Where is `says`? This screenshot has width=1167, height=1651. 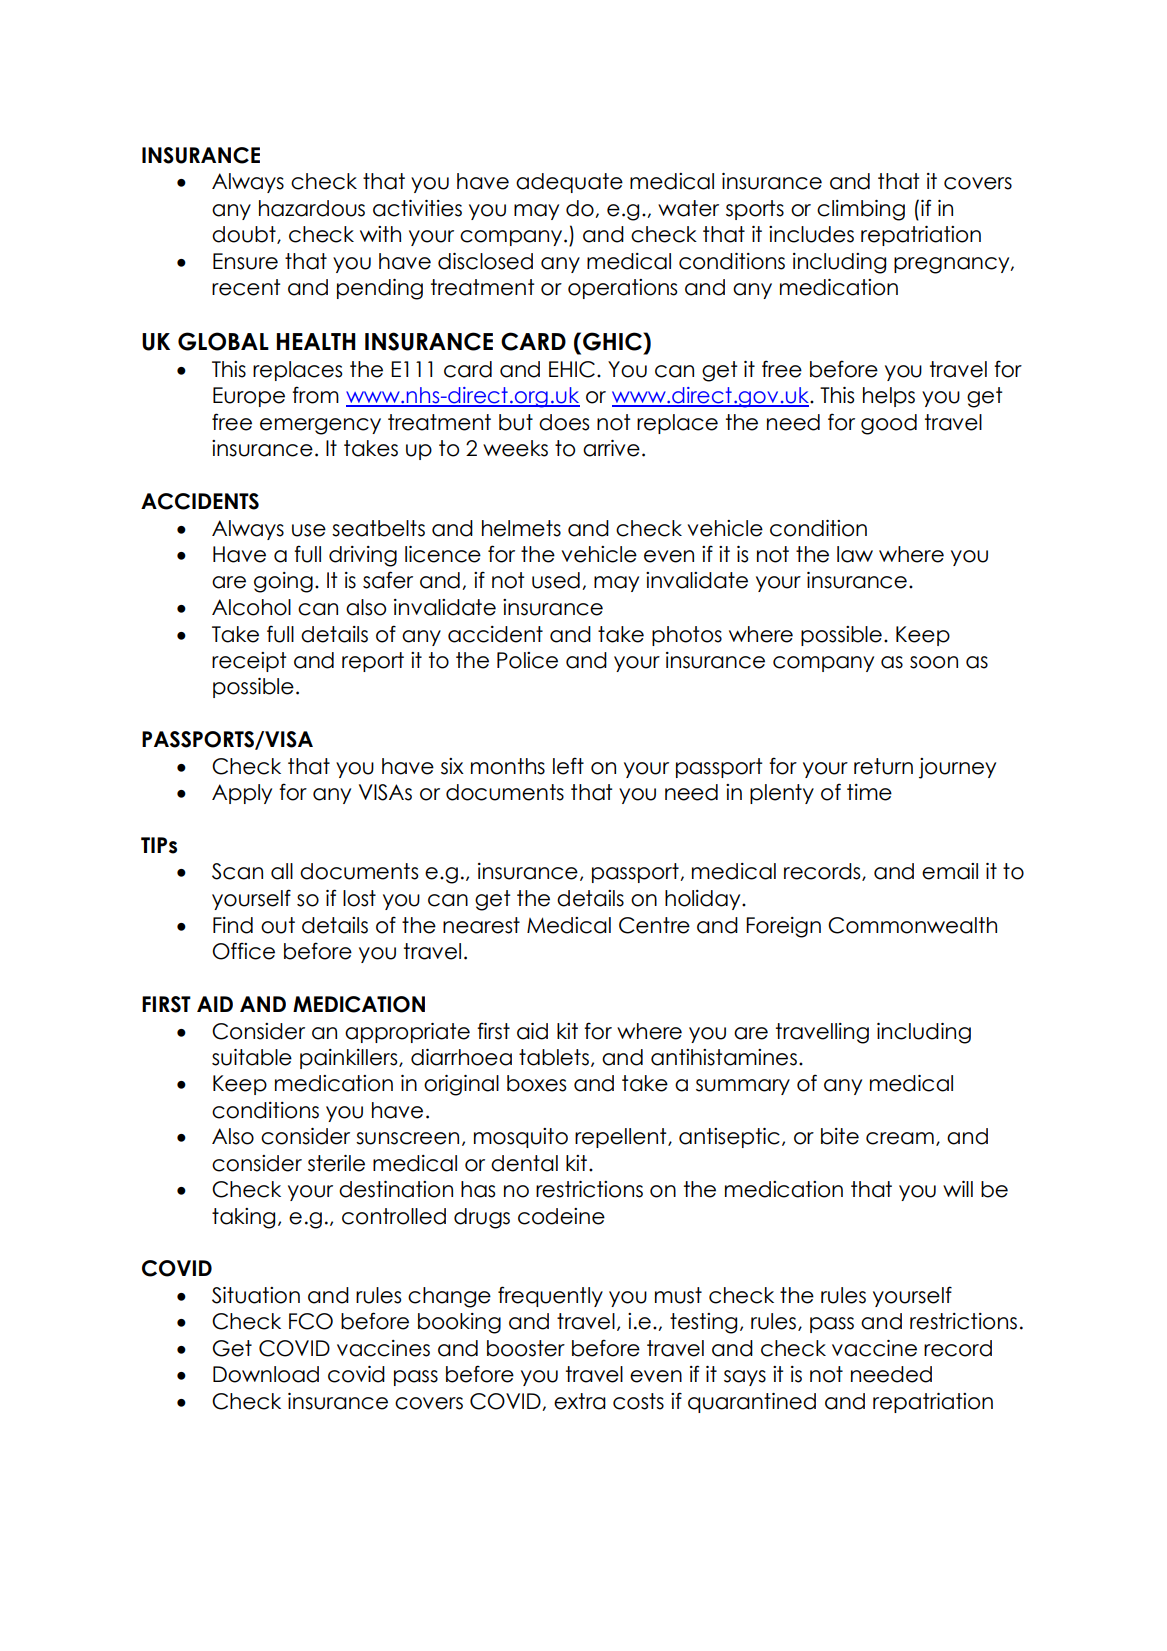 says is located at coordinates (745, 1378).
